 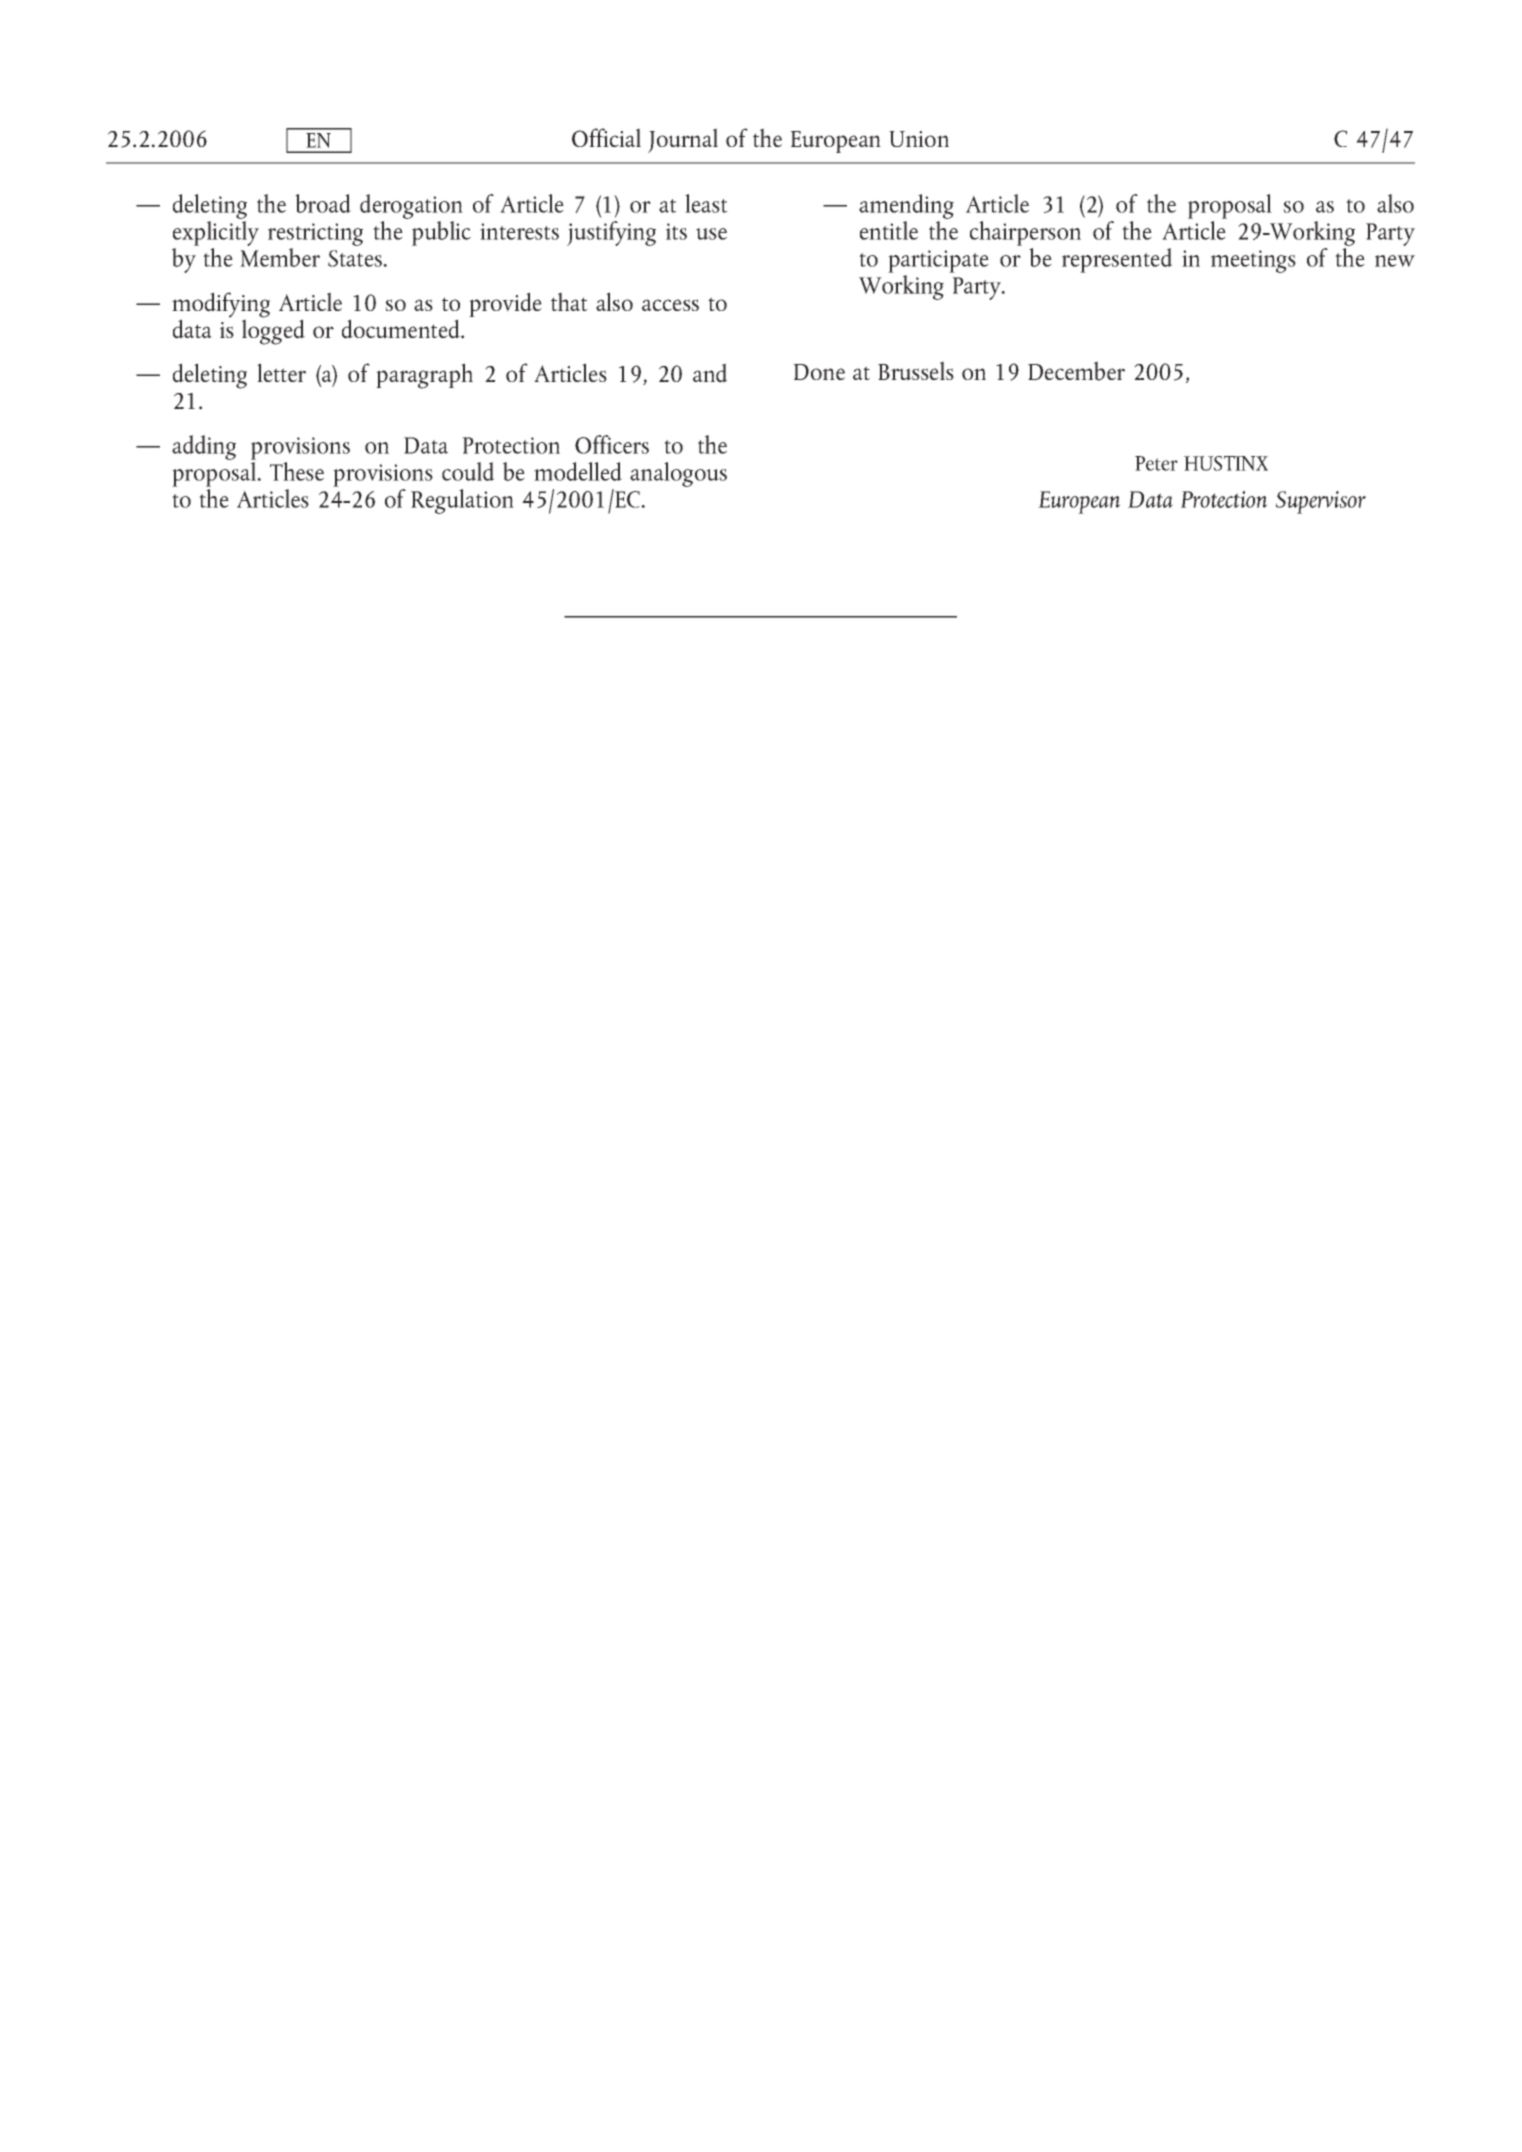 I want to click on Official, so click(x=606, y=137).
